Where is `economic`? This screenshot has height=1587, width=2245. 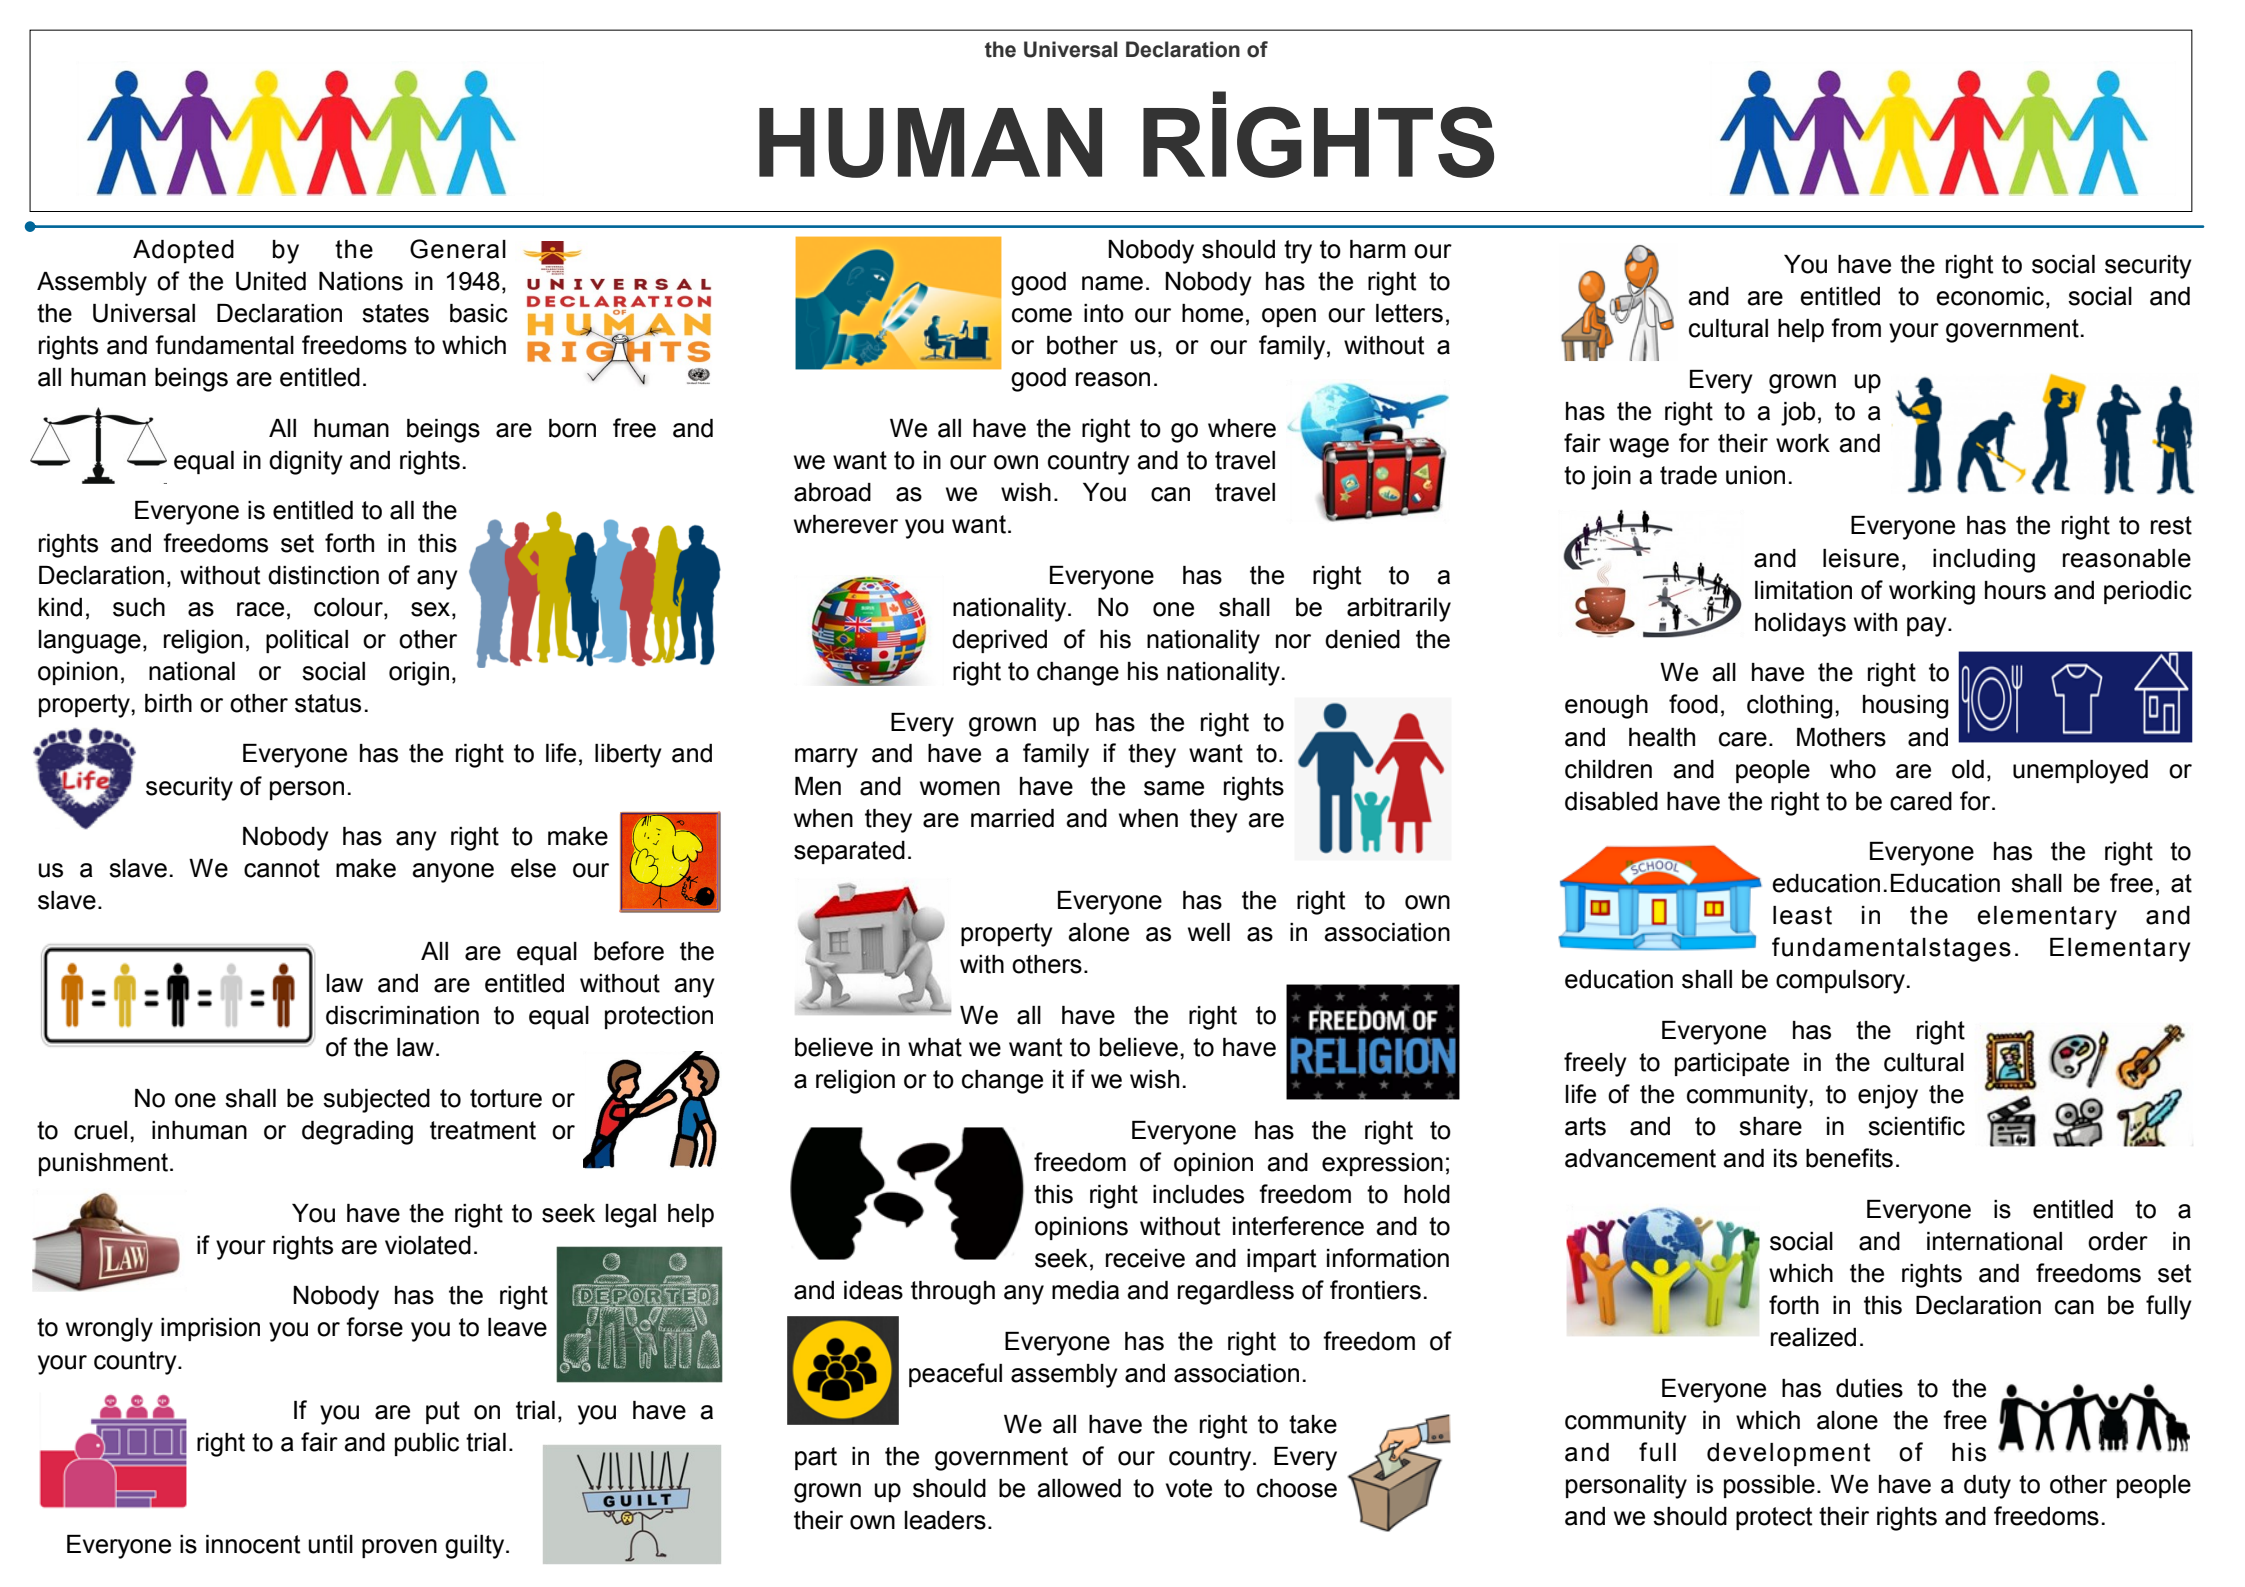
economic is located at coordinates (1990, 296).
